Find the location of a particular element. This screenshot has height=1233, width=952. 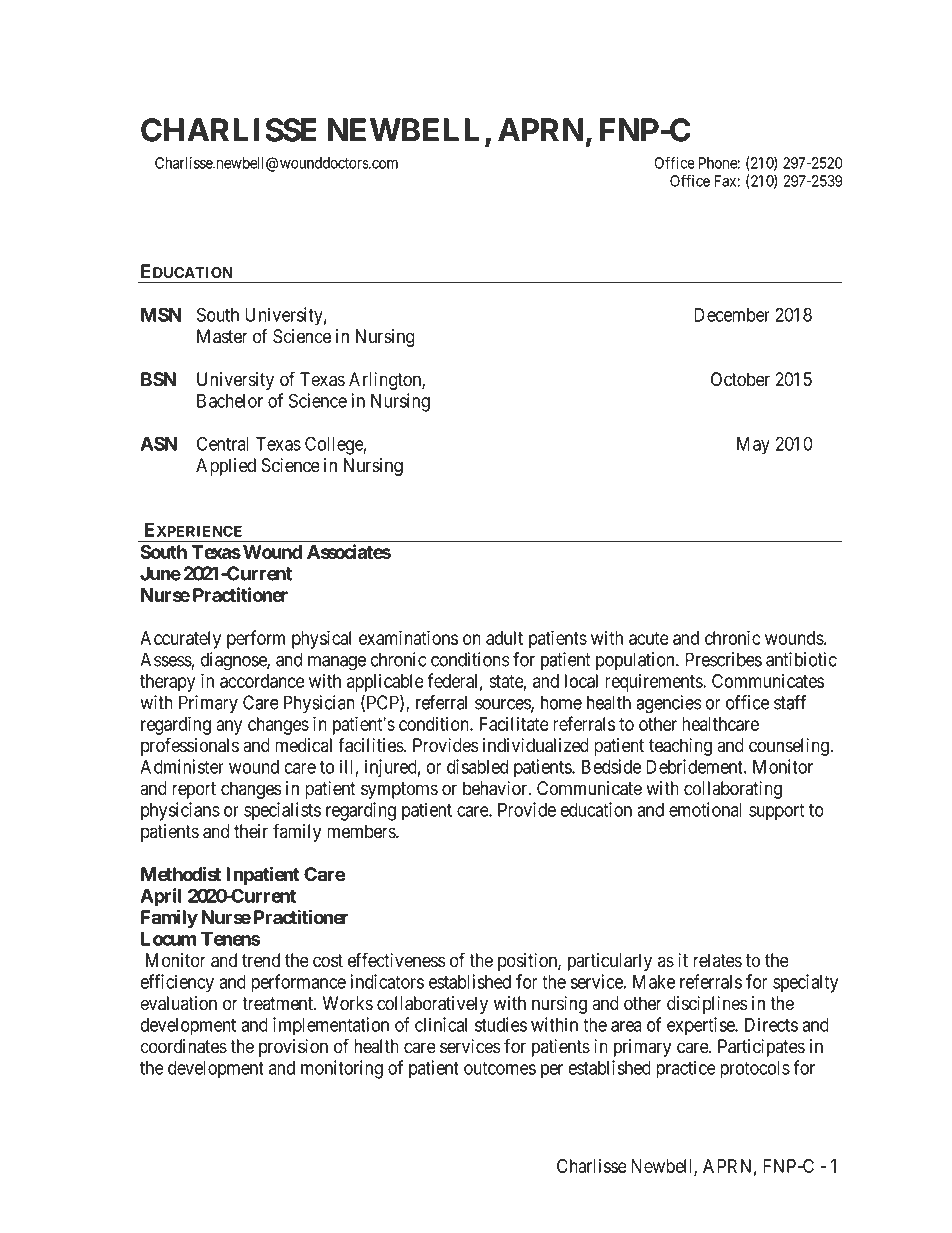

emotional is located at coordinates (705, 809).
